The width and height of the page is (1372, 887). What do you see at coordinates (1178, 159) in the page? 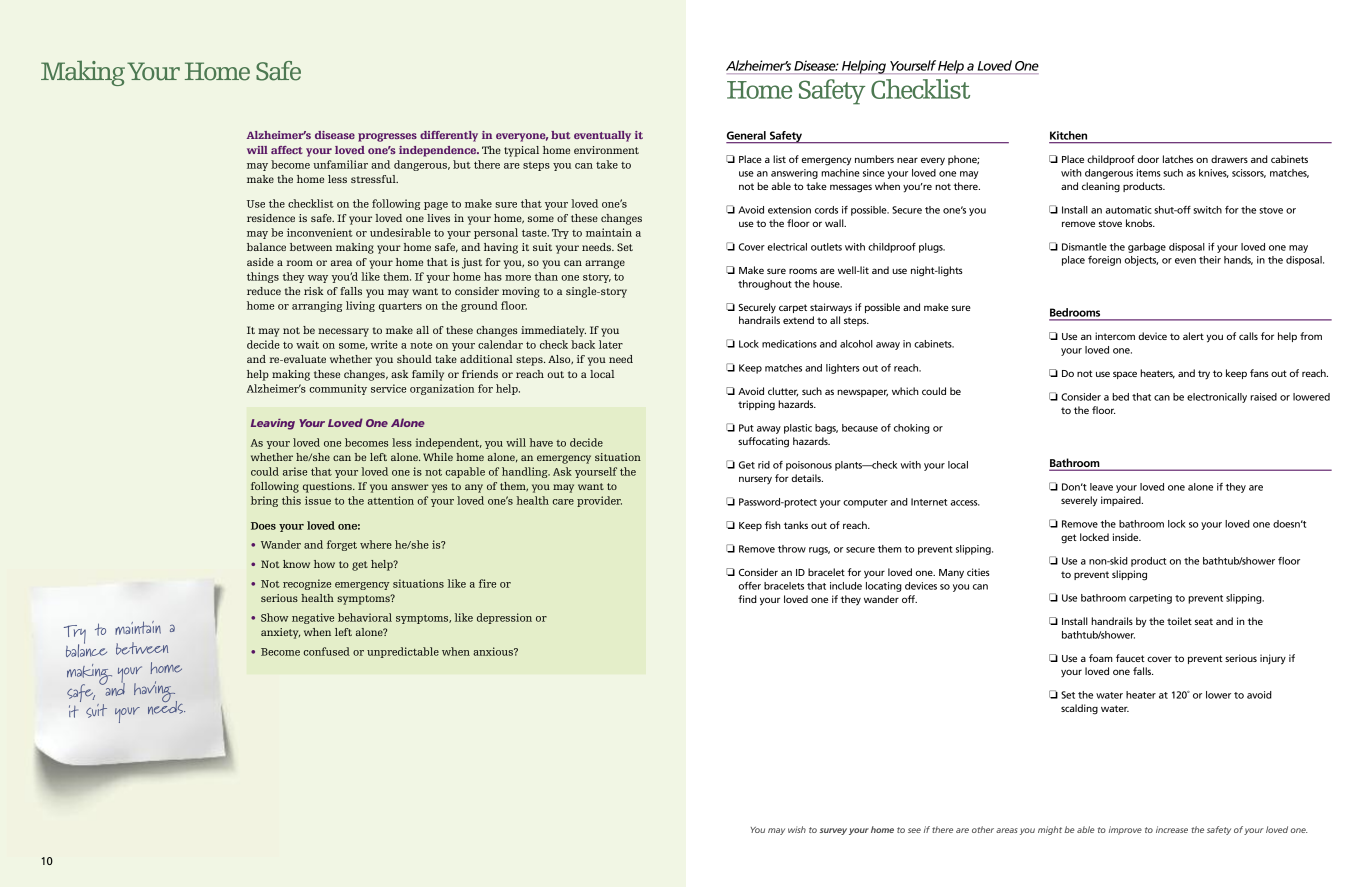
I see `latches` at bounding box center [1178, 159].
